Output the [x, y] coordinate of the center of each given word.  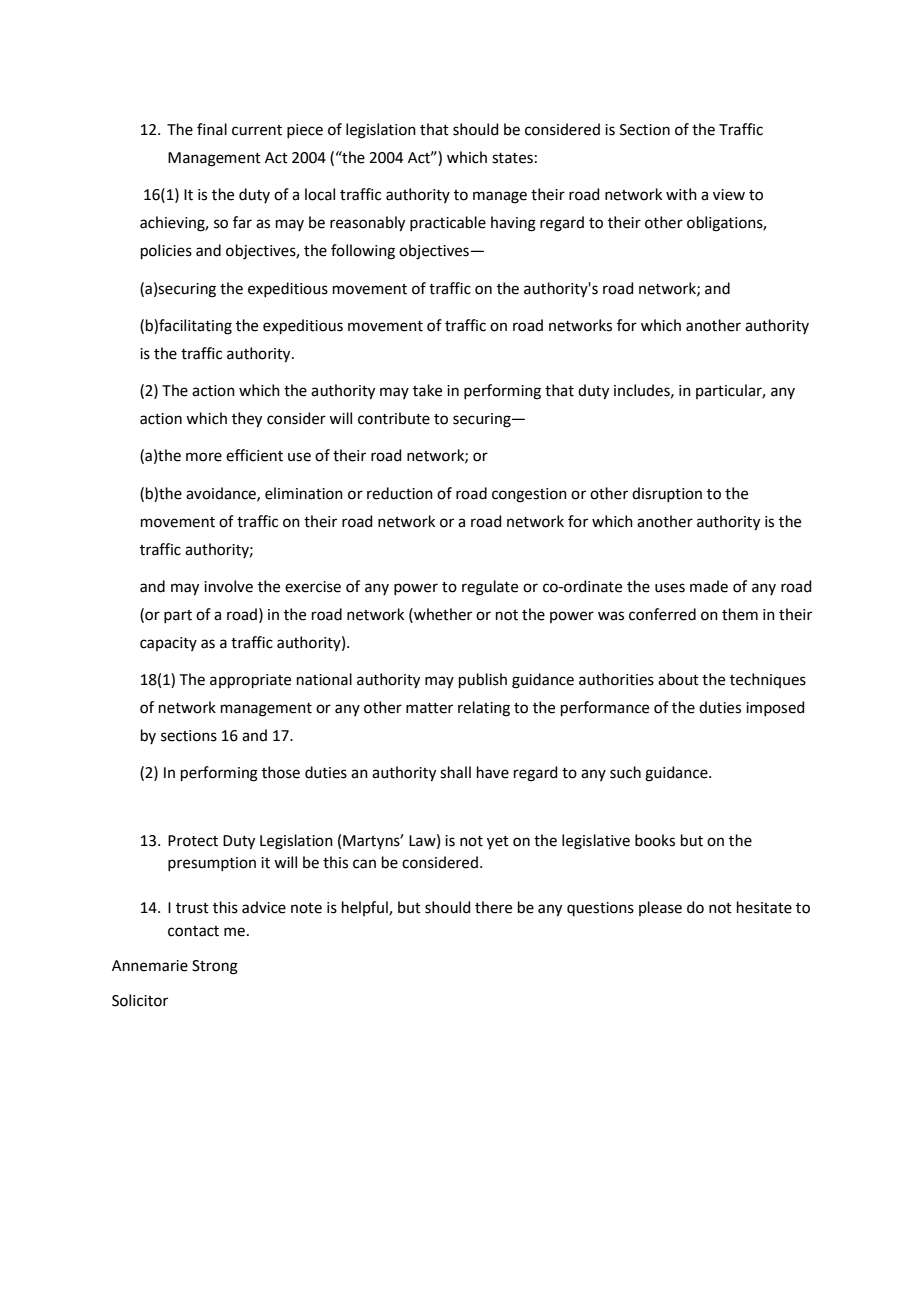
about [678, 679]
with [681, 194]
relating [484, 709]
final [212, 129]
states [512, 158]
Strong [215, 967]
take [427, 390]
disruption [667, 494]
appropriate [250, 681]
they [247, 420]
